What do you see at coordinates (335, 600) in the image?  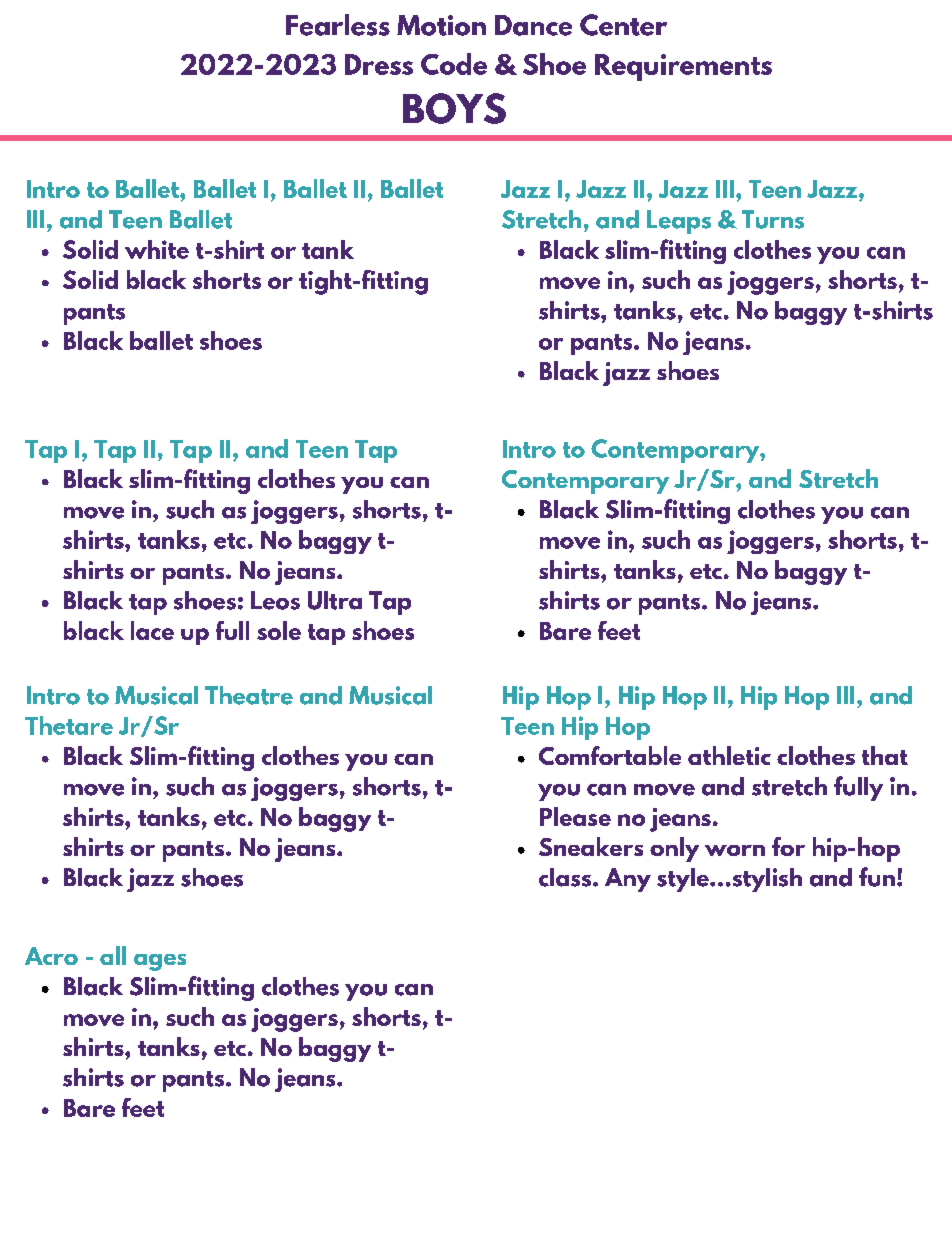 I see `Ultra` at bounding box center [335, 600].
